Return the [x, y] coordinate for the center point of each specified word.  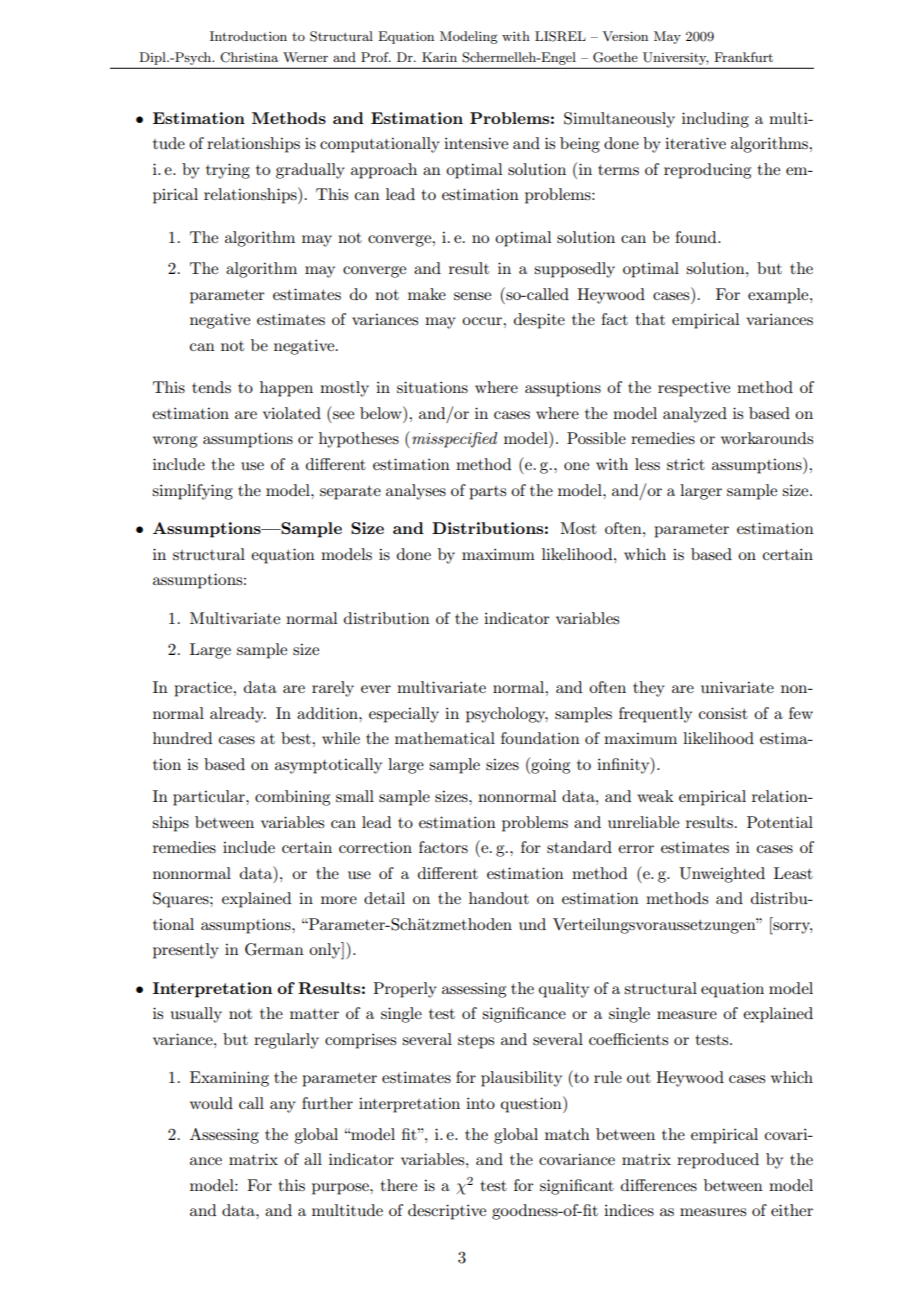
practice [204, 689]
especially [404, 715]
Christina [249, 57]
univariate [737, 687]
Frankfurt [743, 57]
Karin [439, 57]
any [283, 1107]
